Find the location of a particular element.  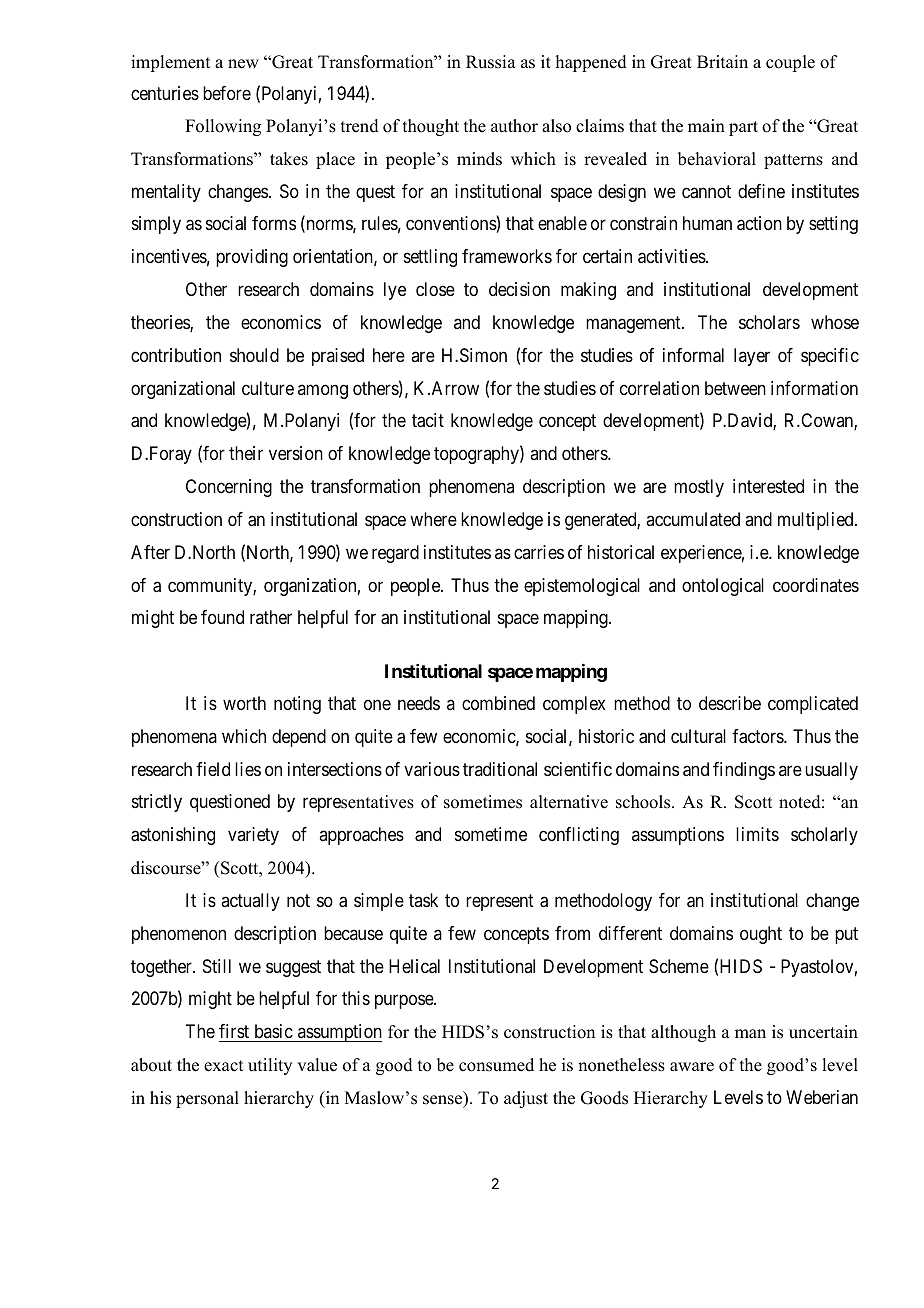

lies is located at coordinates (248, 769).
